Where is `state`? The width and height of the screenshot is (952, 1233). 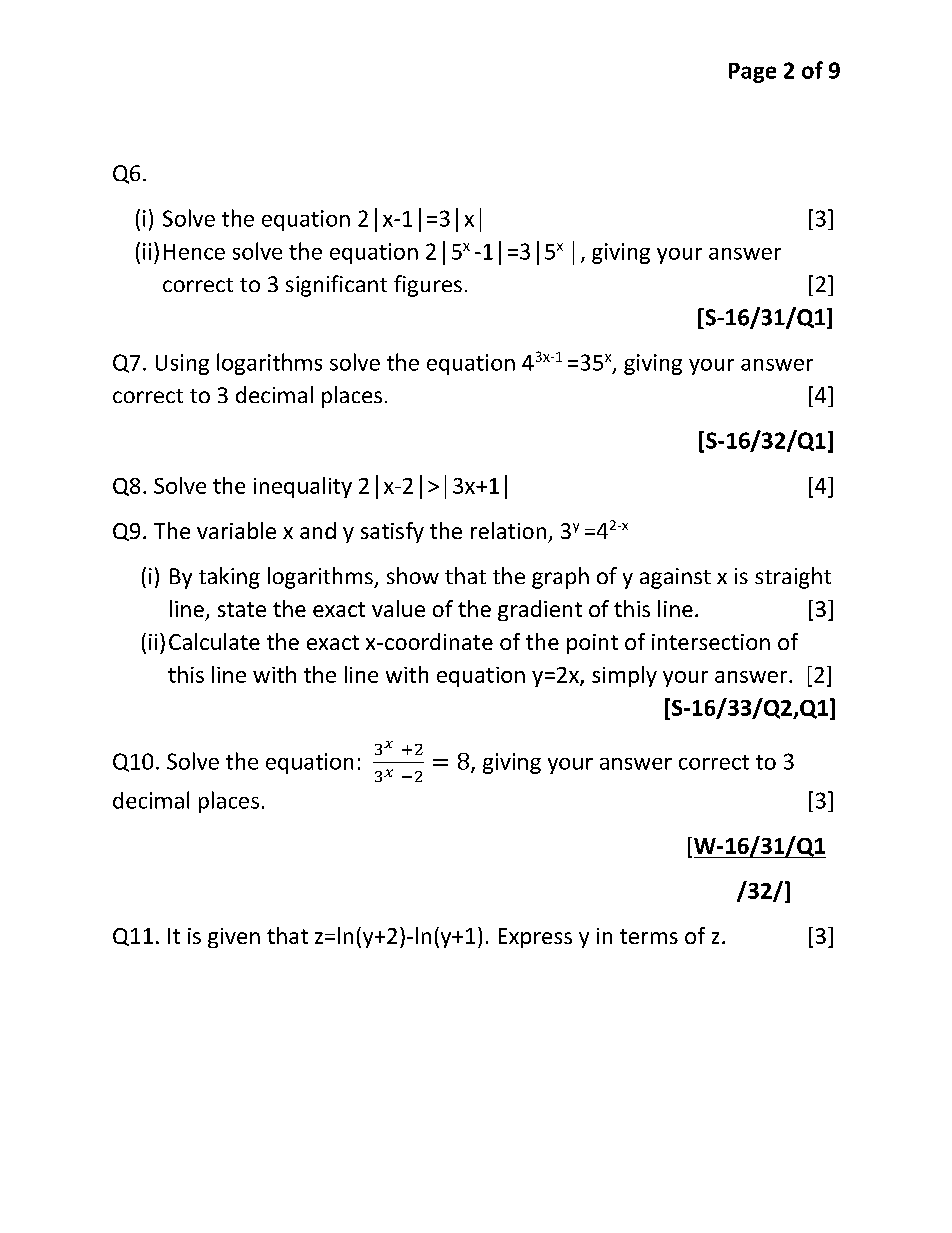
state is located at coordinates (242, 609).
